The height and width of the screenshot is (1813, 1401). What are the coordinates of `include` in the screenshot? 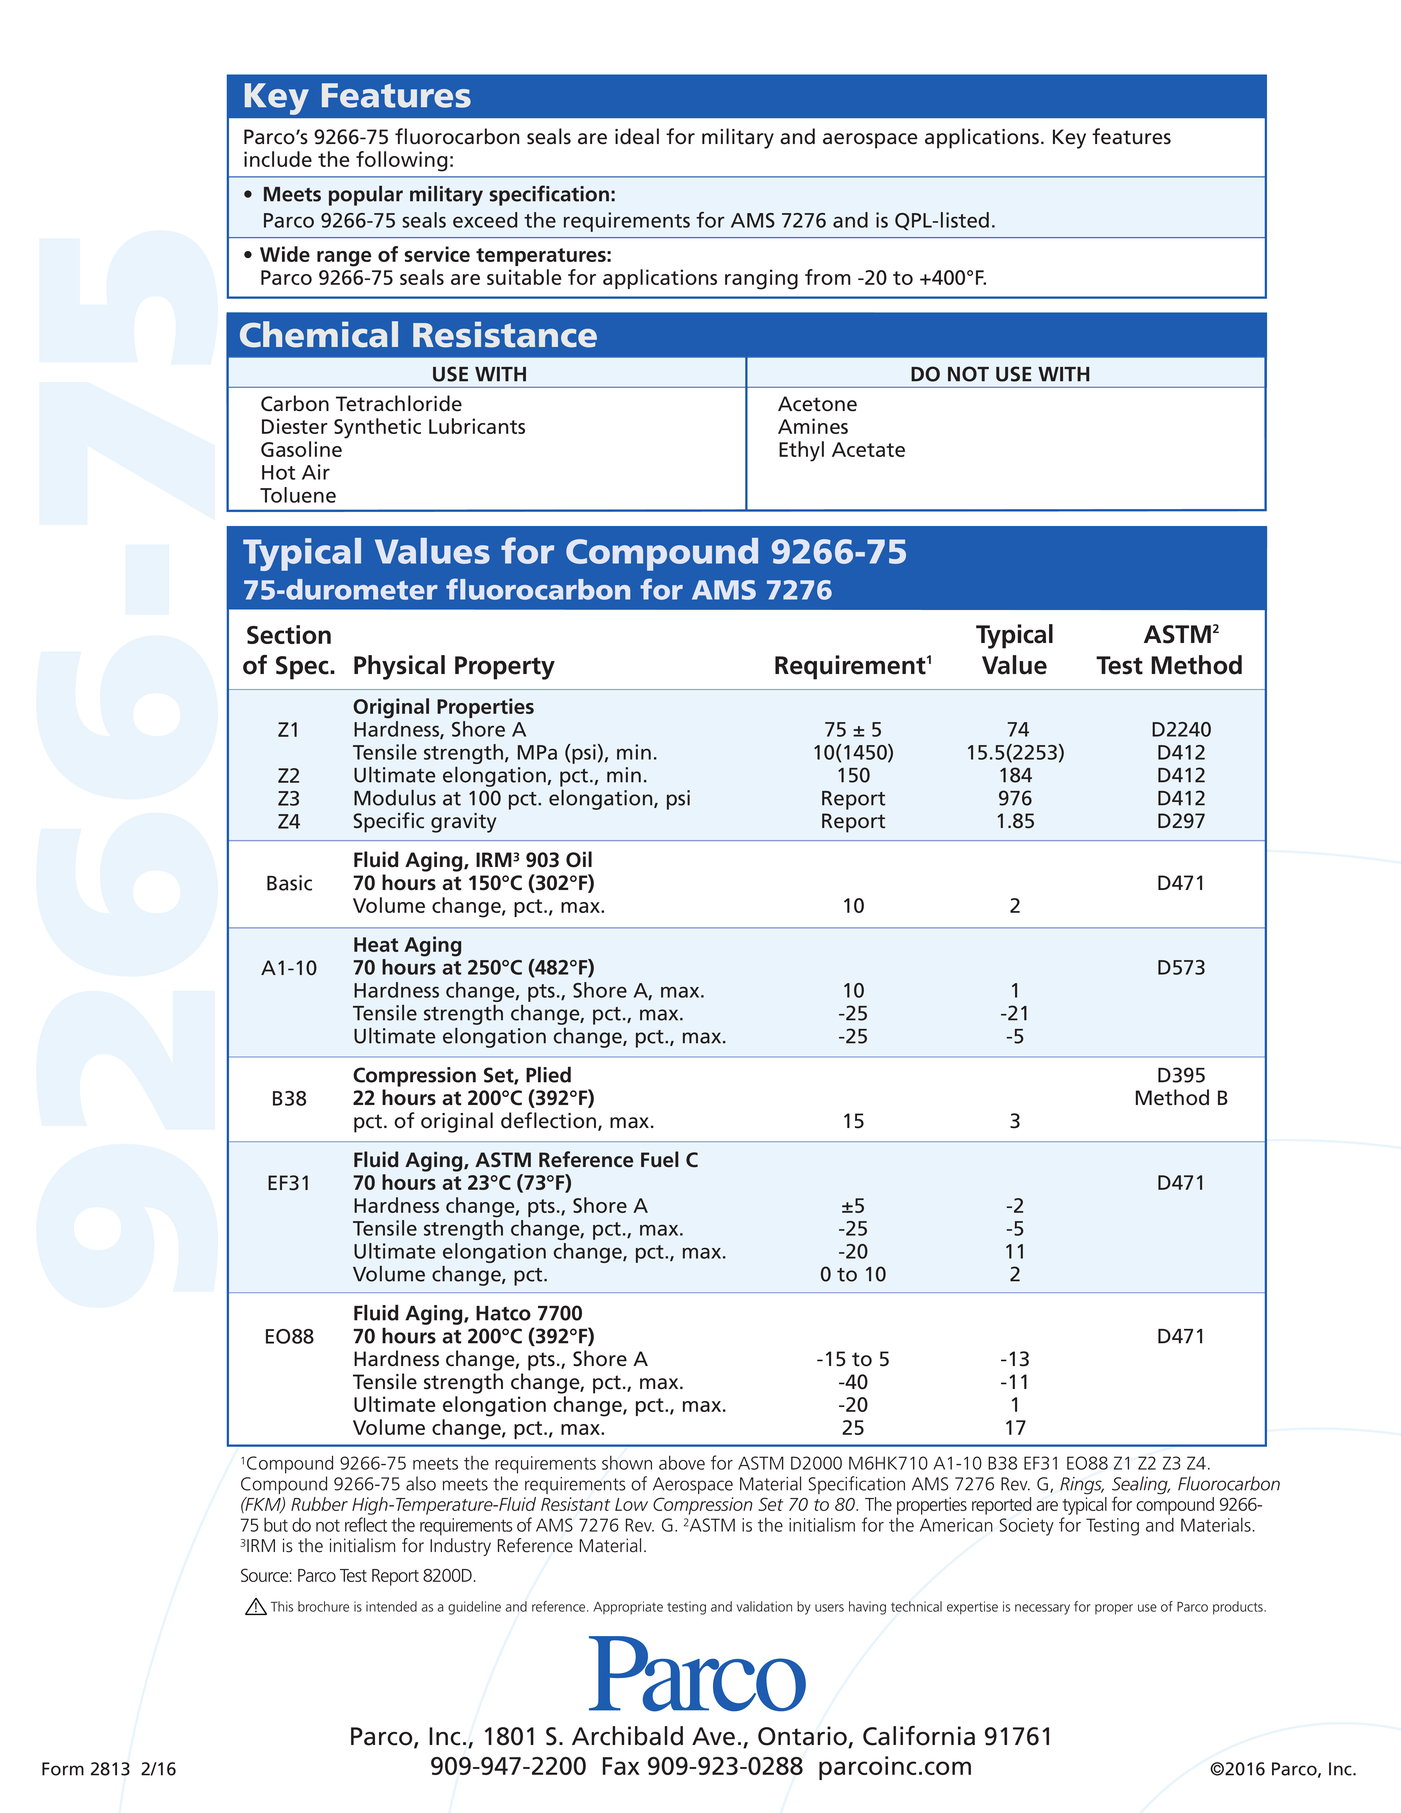 It's located at (278, 159).
